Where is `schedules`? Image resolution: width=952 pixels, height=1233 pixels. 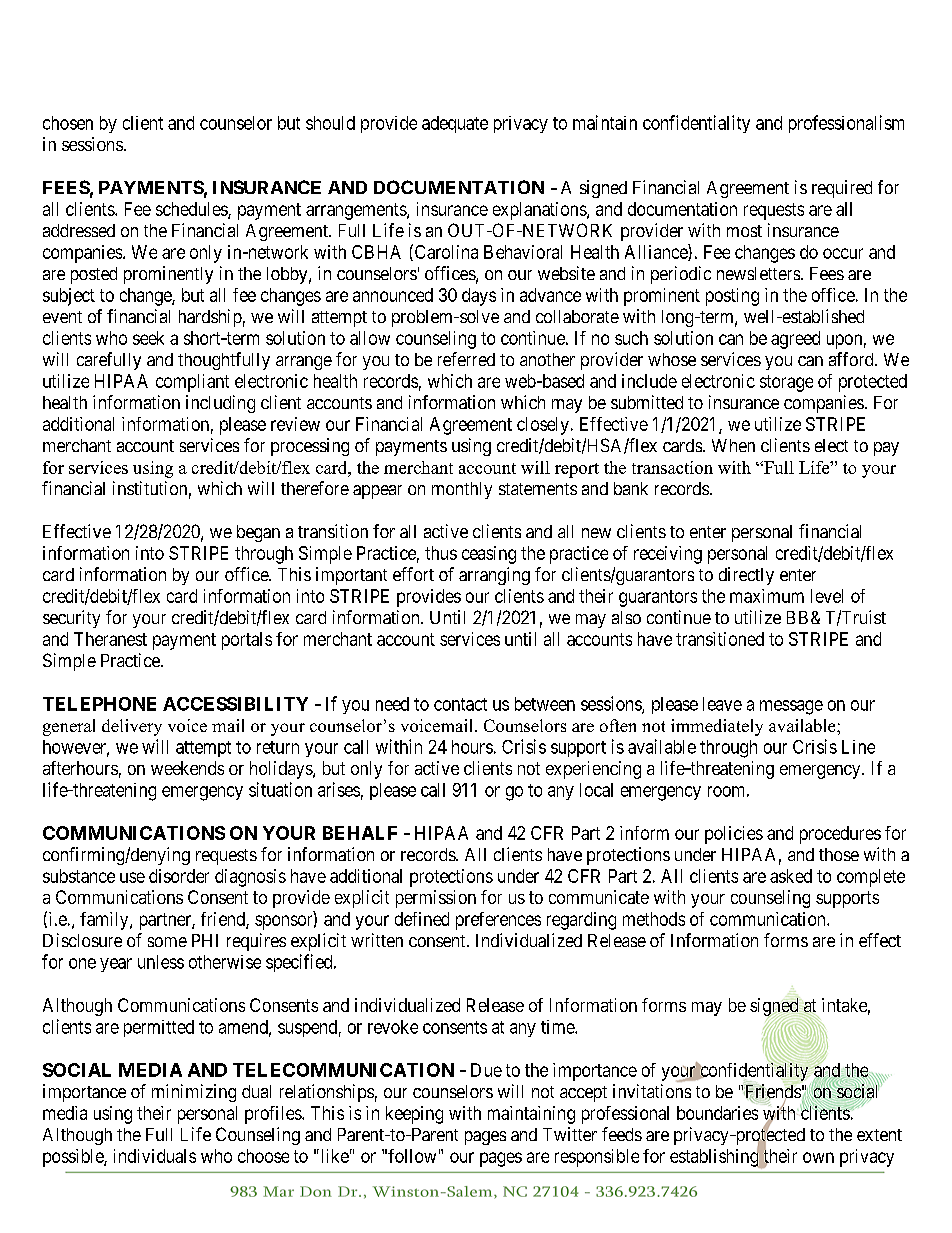
schedules is located at coordinates (192, 210).
